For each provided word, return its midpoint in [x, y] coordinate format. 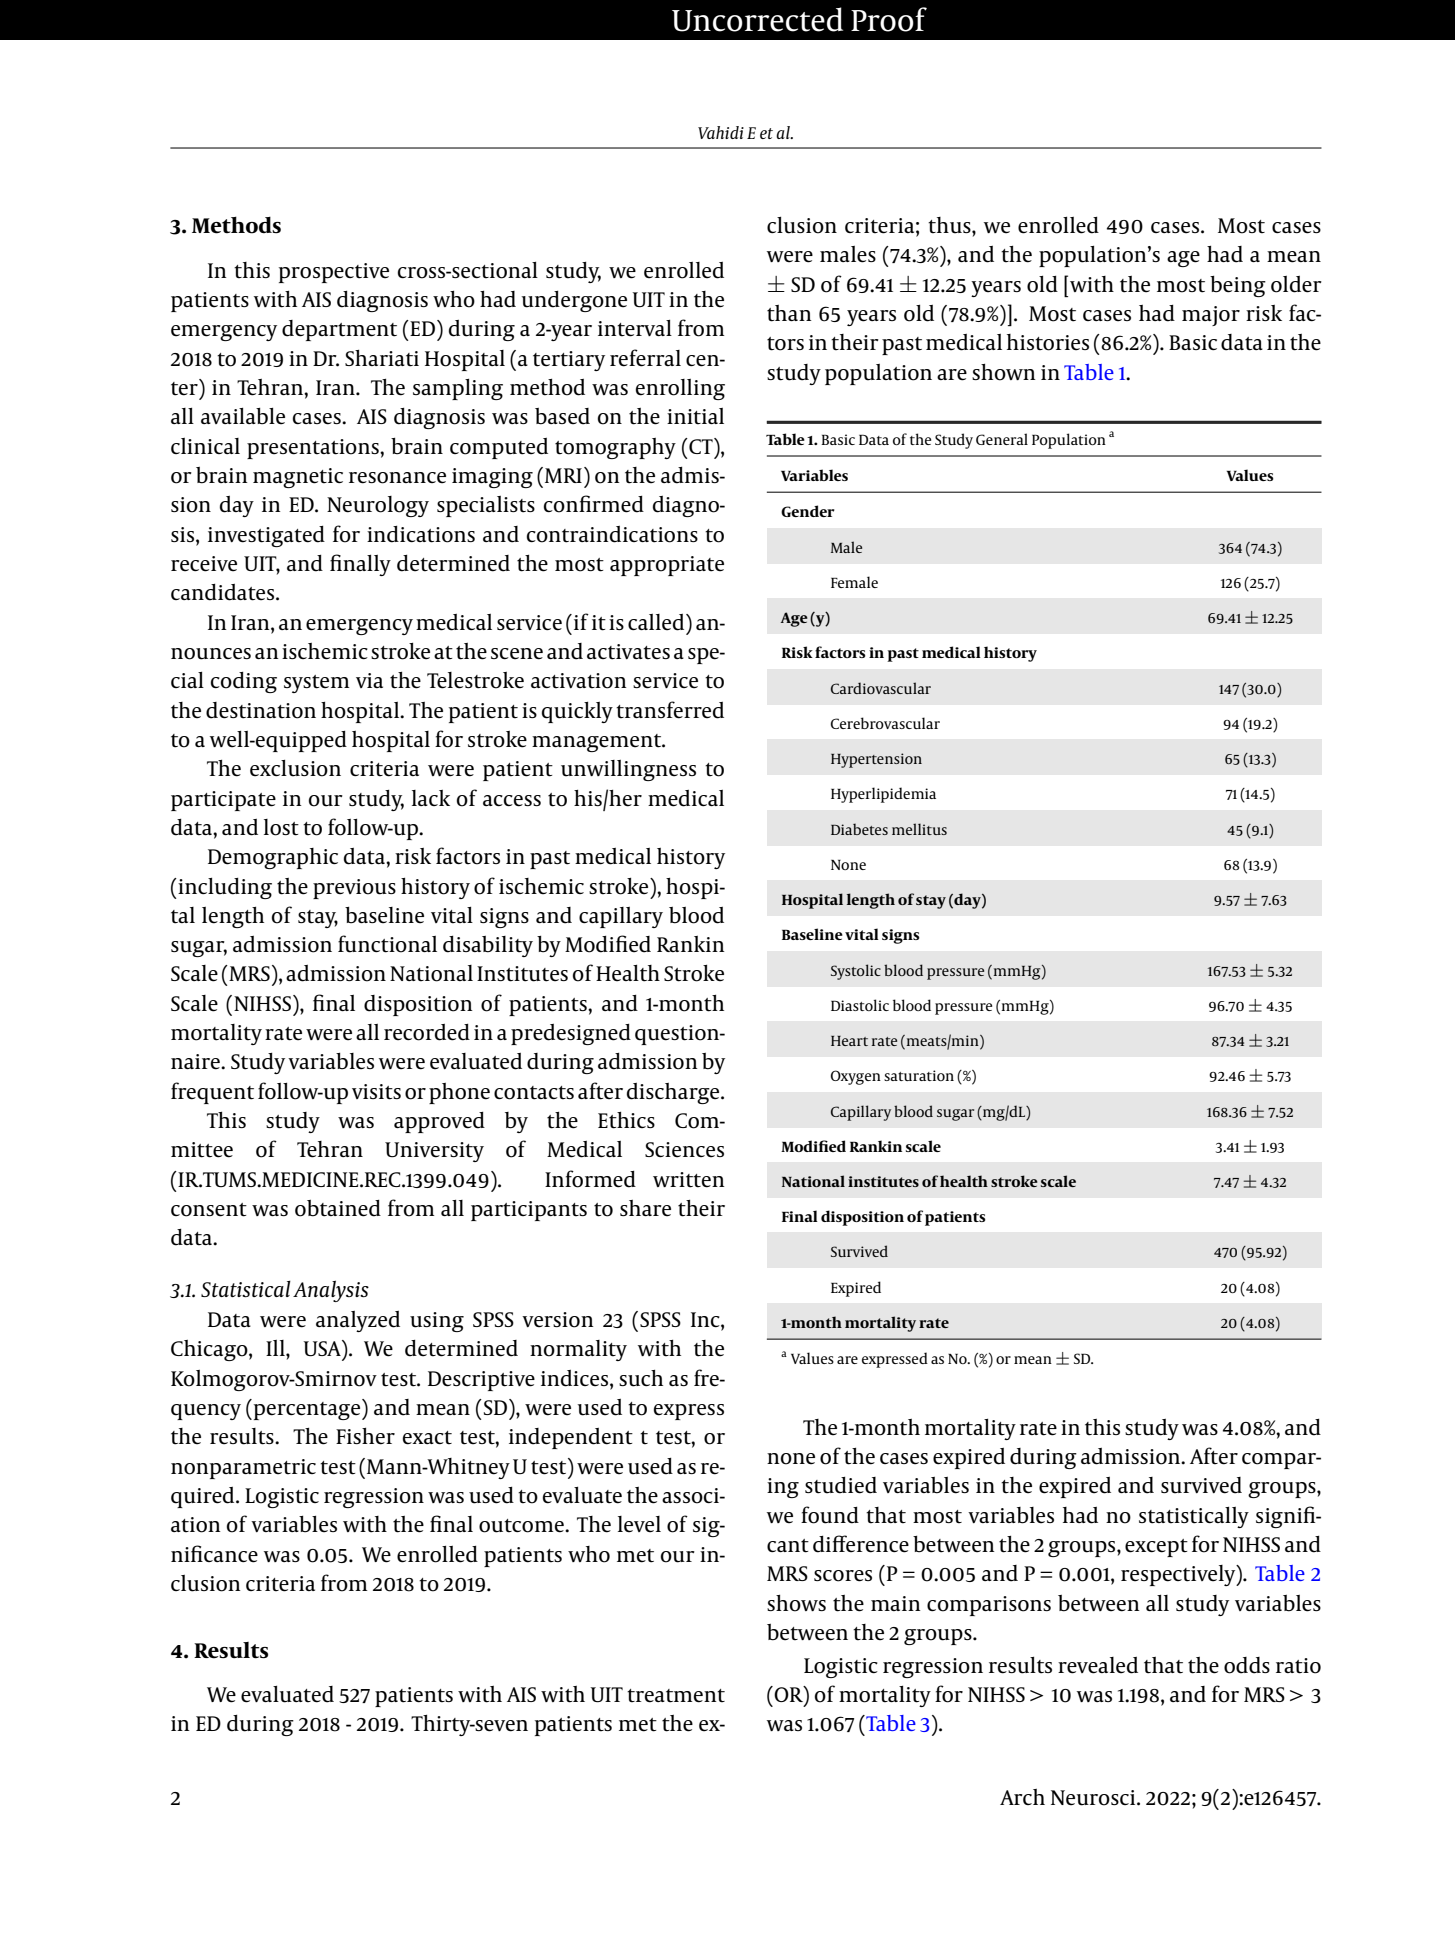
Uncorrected [757, 19]
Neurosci [1094, 1798]
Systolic [856, 972]
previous [354, 889]
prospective [334, 273]
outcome [522, 1526]
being [1238, 286]
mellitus [919, 829]
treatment [676, 1696]
